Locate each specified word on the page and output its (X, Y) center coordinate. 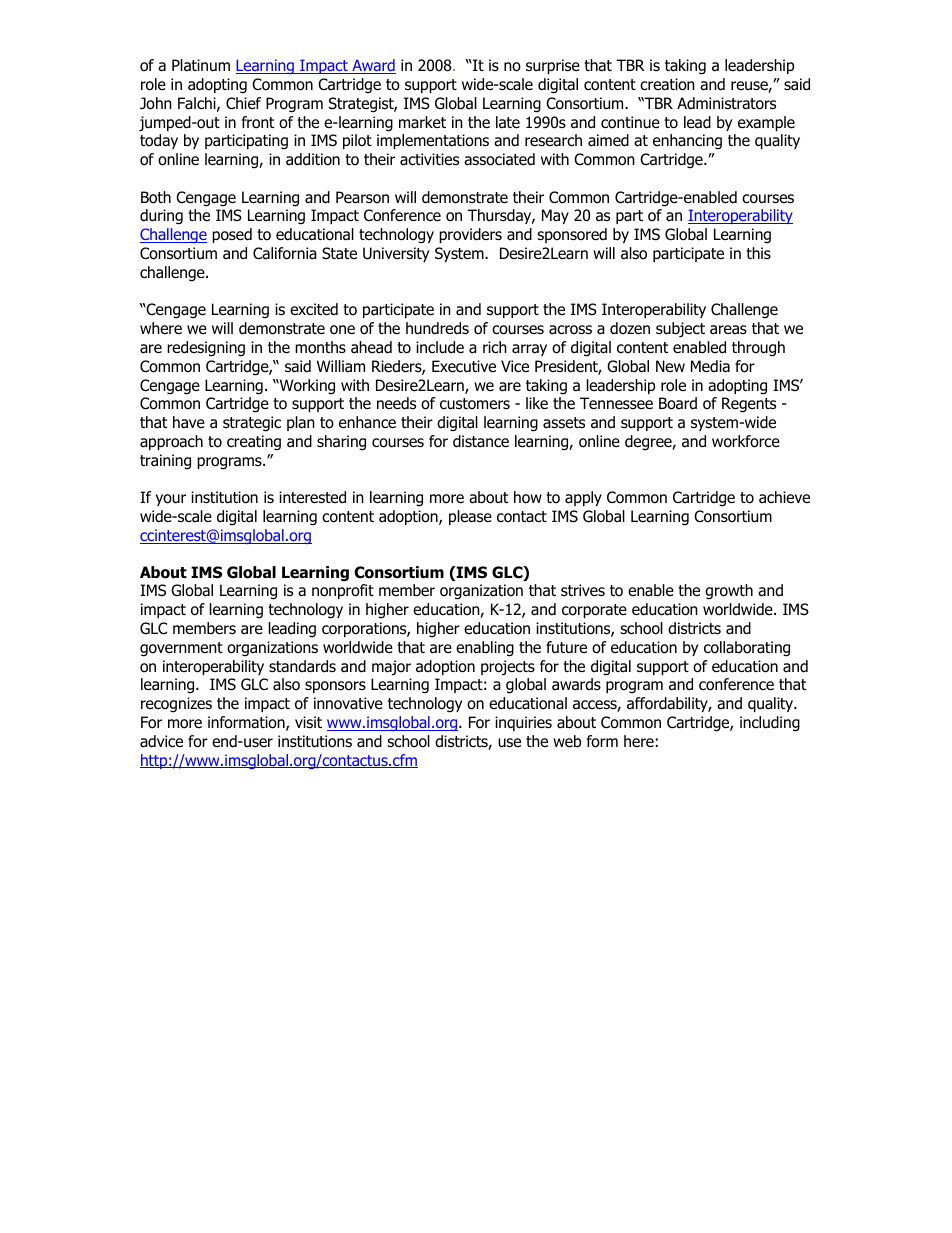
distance (481, 441)
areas (728, 329)
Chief (243, 103)
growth (729, 592)
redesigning (206, 349)
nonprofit (343, 591)
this (758, 253)
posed (232, 235)
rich (495, 347)
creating (254, 443)
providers (470, 235)
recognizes (176, 705)
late (508, 122)
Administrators (726, 103)
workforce (746, 441)
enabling (485, 649)
